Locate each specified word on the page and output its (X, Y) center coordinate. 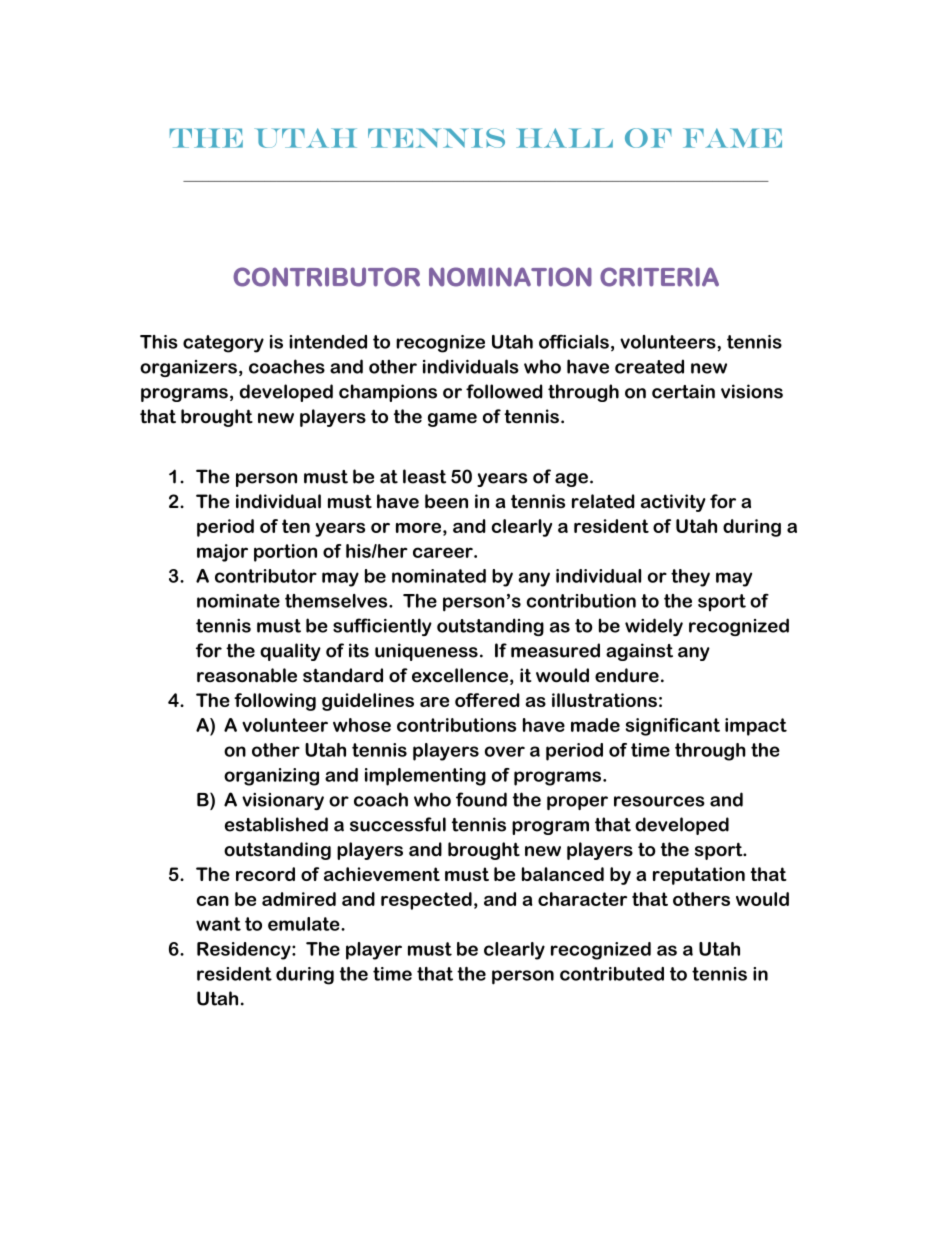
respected (426, 901)
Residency (245, 951)
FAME (732, 138)
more (418, 528)
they (690, 578)
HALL (564, 138)
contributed (612, 974)
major (222, 553)
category (223, 344)
